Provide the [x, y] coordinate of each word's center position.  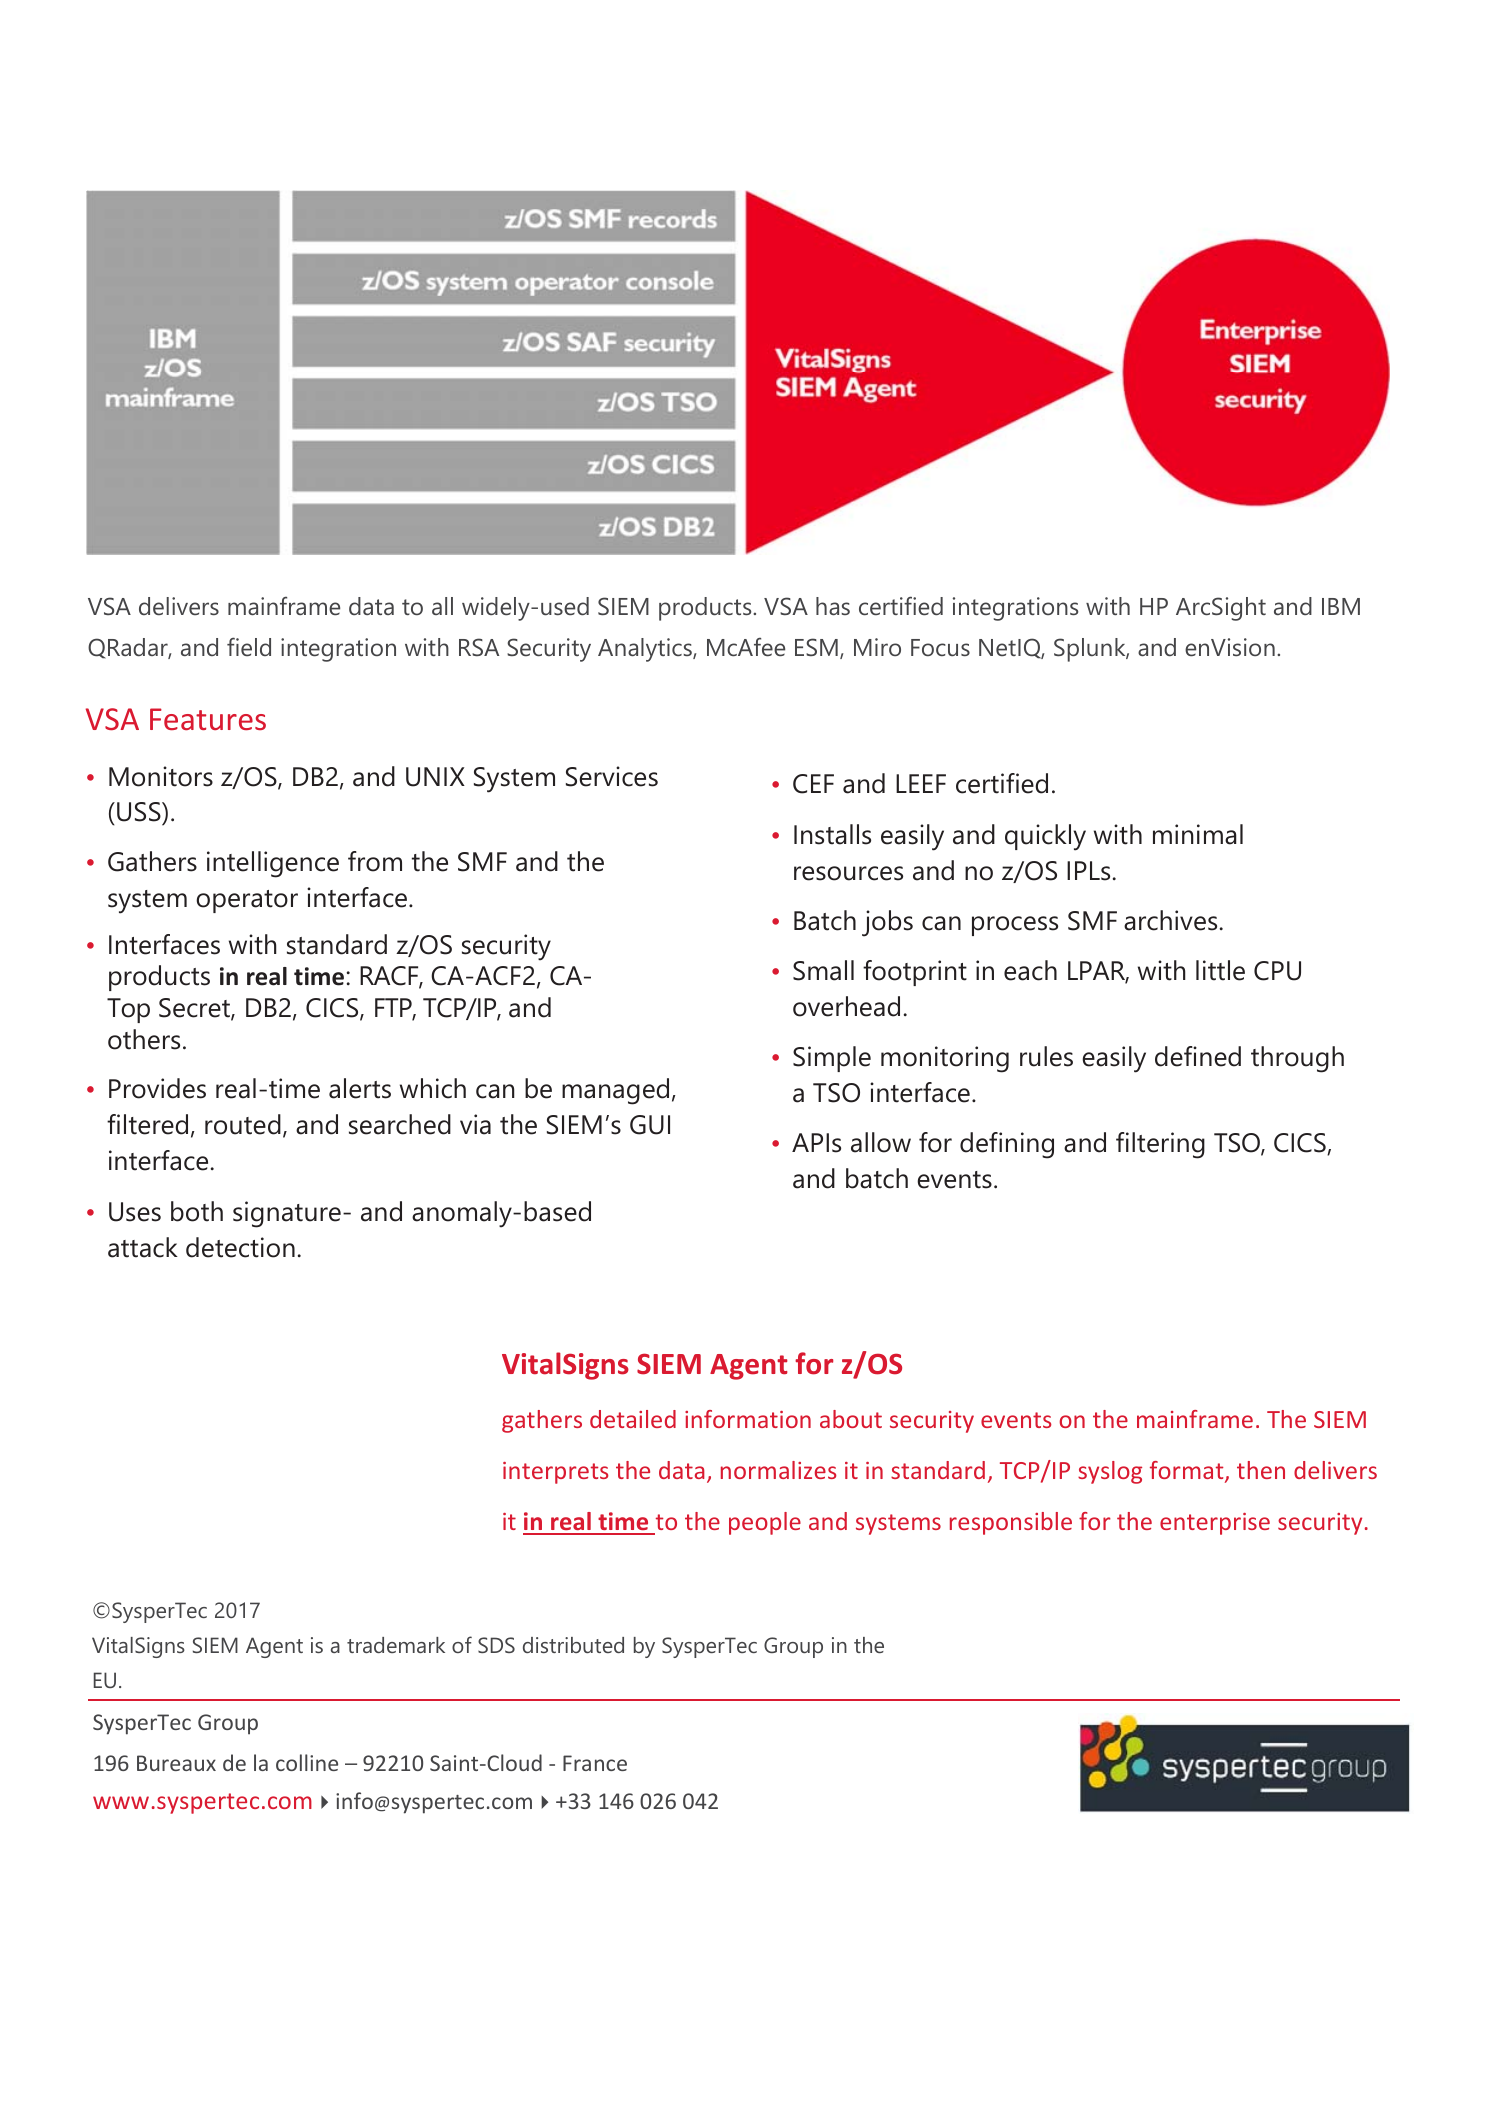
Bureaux [176, 1763]
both [197, 1211]
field [249, 646]
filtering [1160, 1145]
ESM [816, 647]
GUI [650, 1125]
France [595, 1763]
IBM [1341, 606]
